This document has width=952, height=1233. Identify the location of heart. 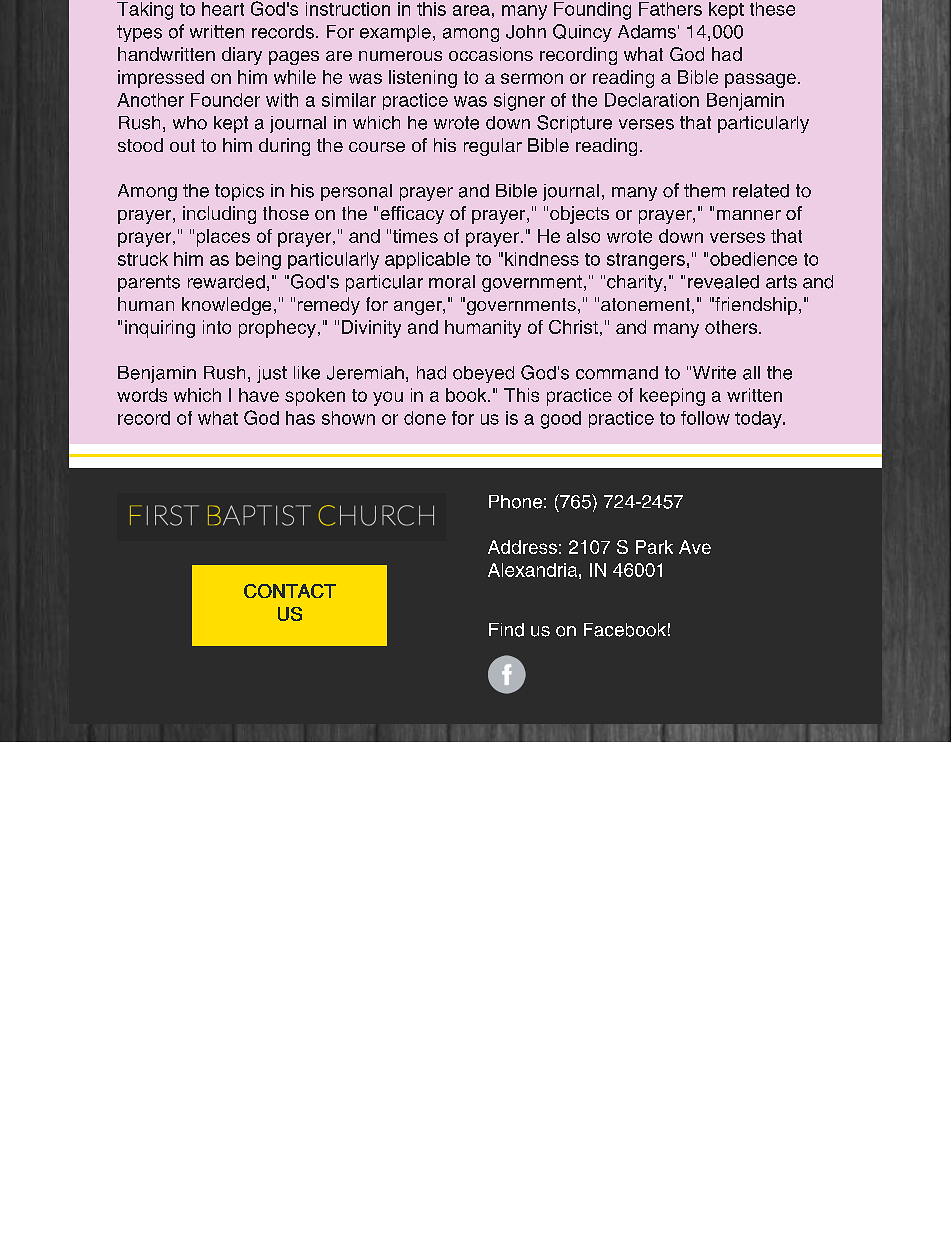
(223, 9).
